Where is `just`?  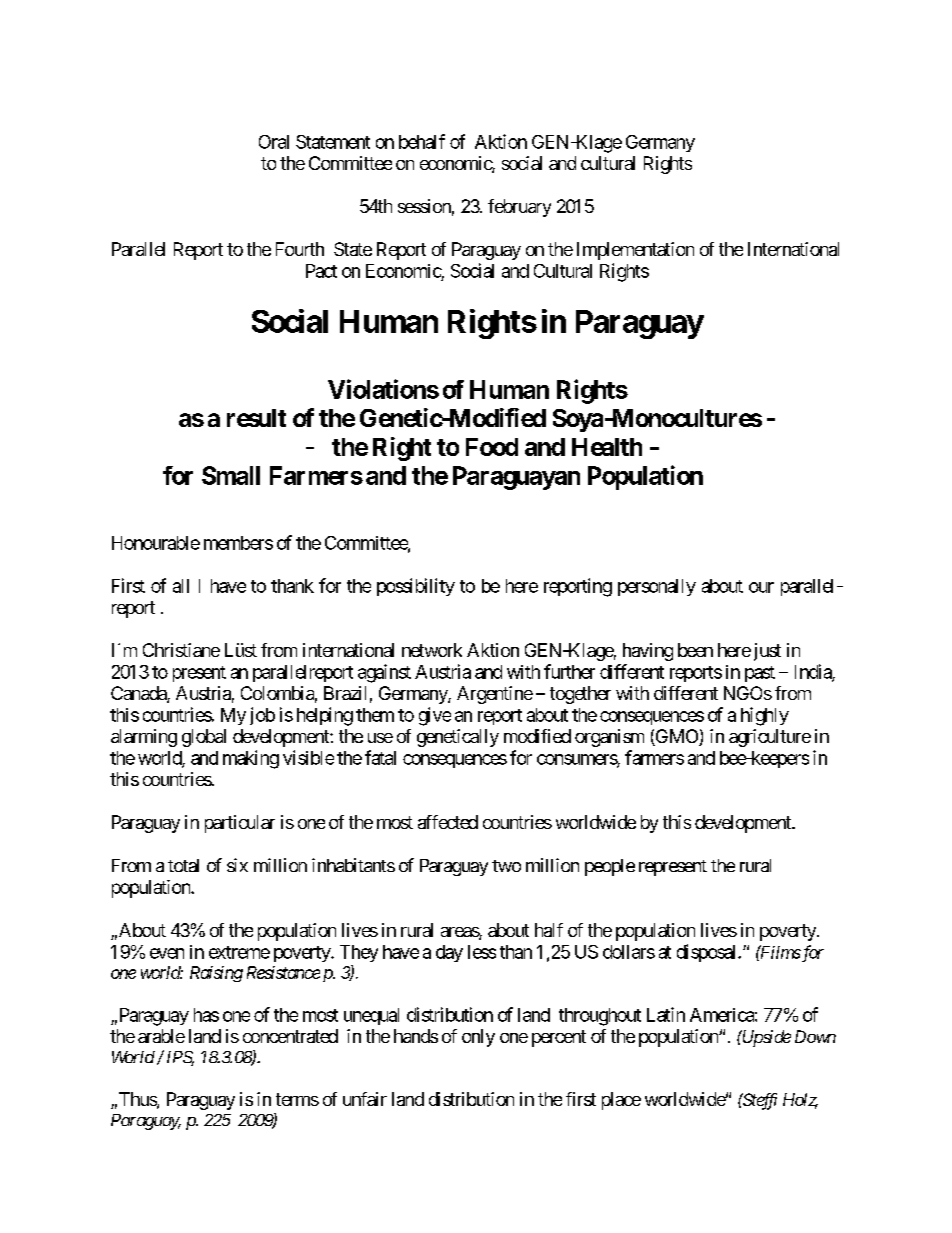 just is located at coordinates (765, 652).
